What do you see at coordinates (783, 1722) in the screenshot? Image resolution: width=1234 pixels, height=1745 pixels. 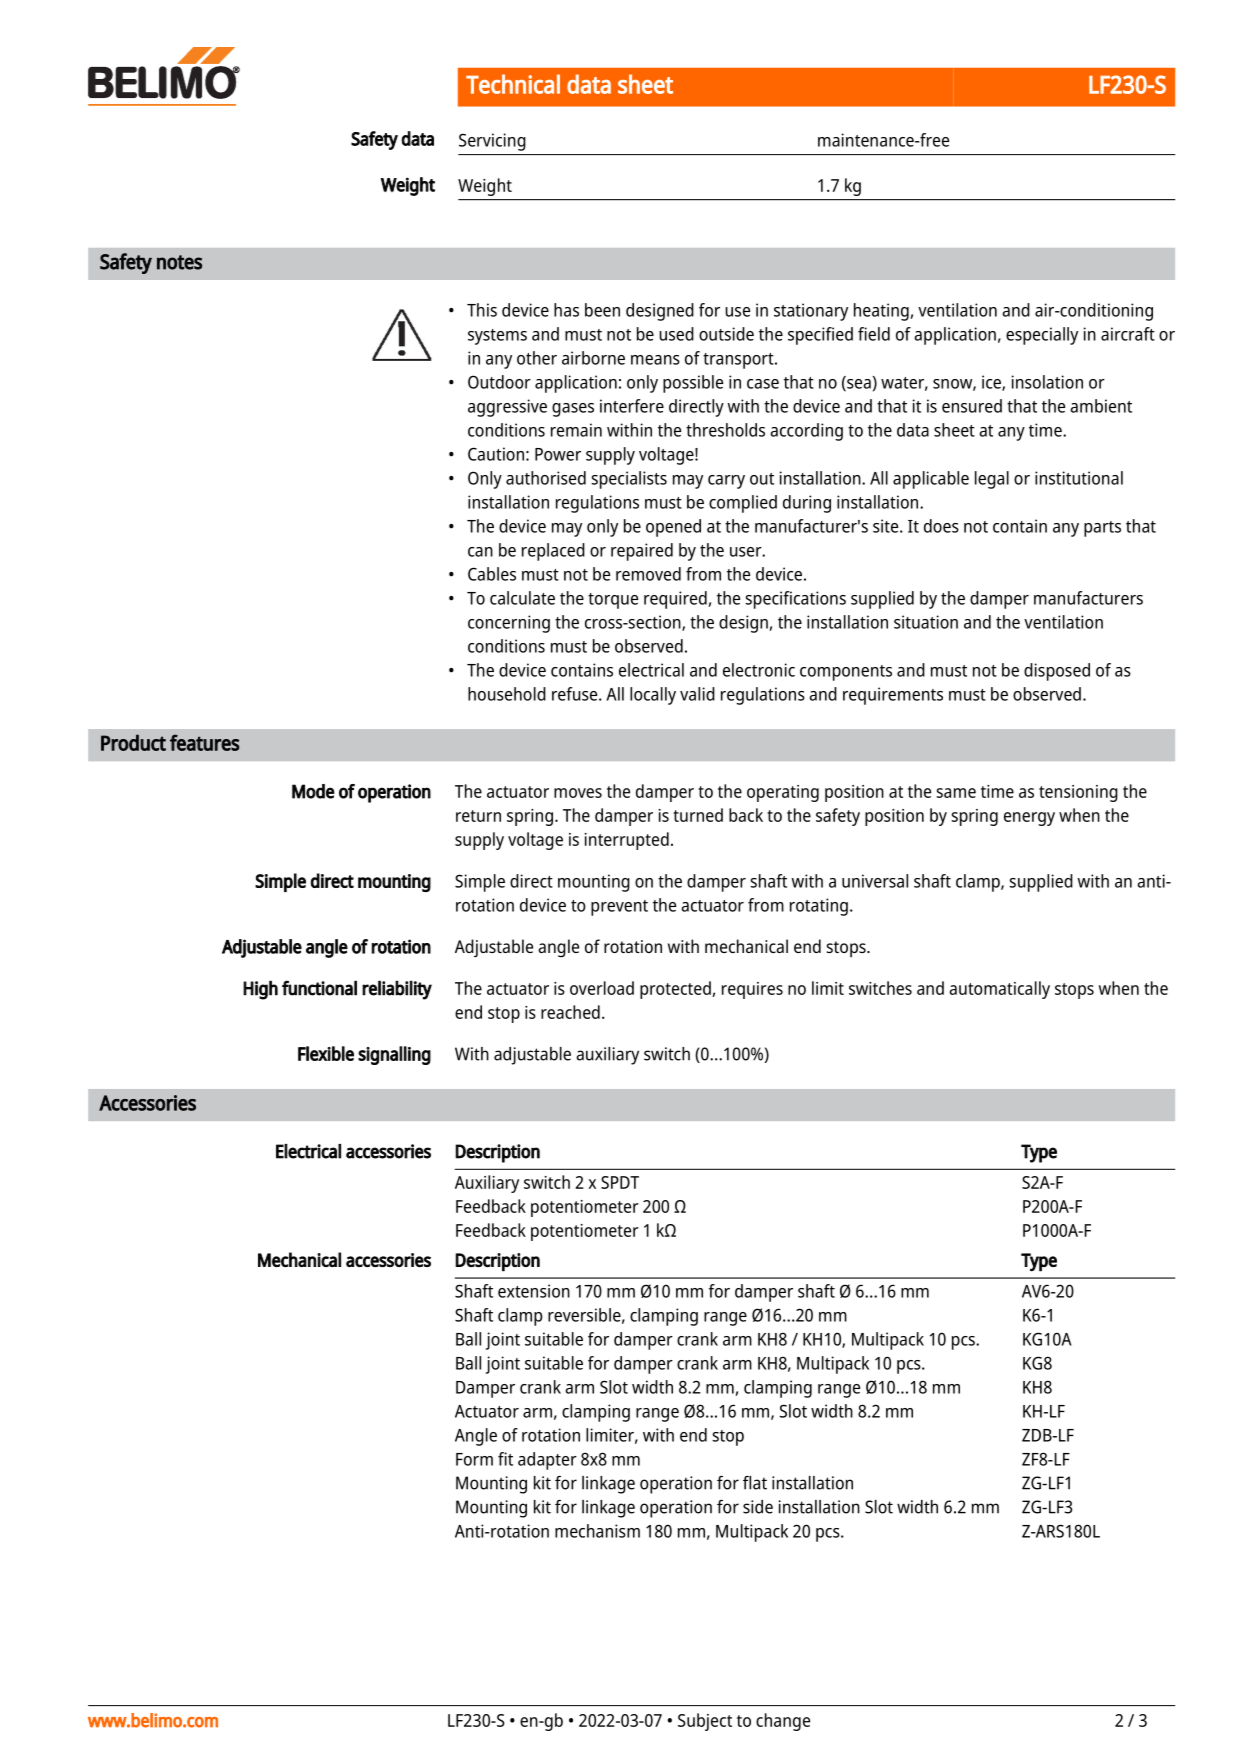 I see `change` at bounding box center [783, 1722].
